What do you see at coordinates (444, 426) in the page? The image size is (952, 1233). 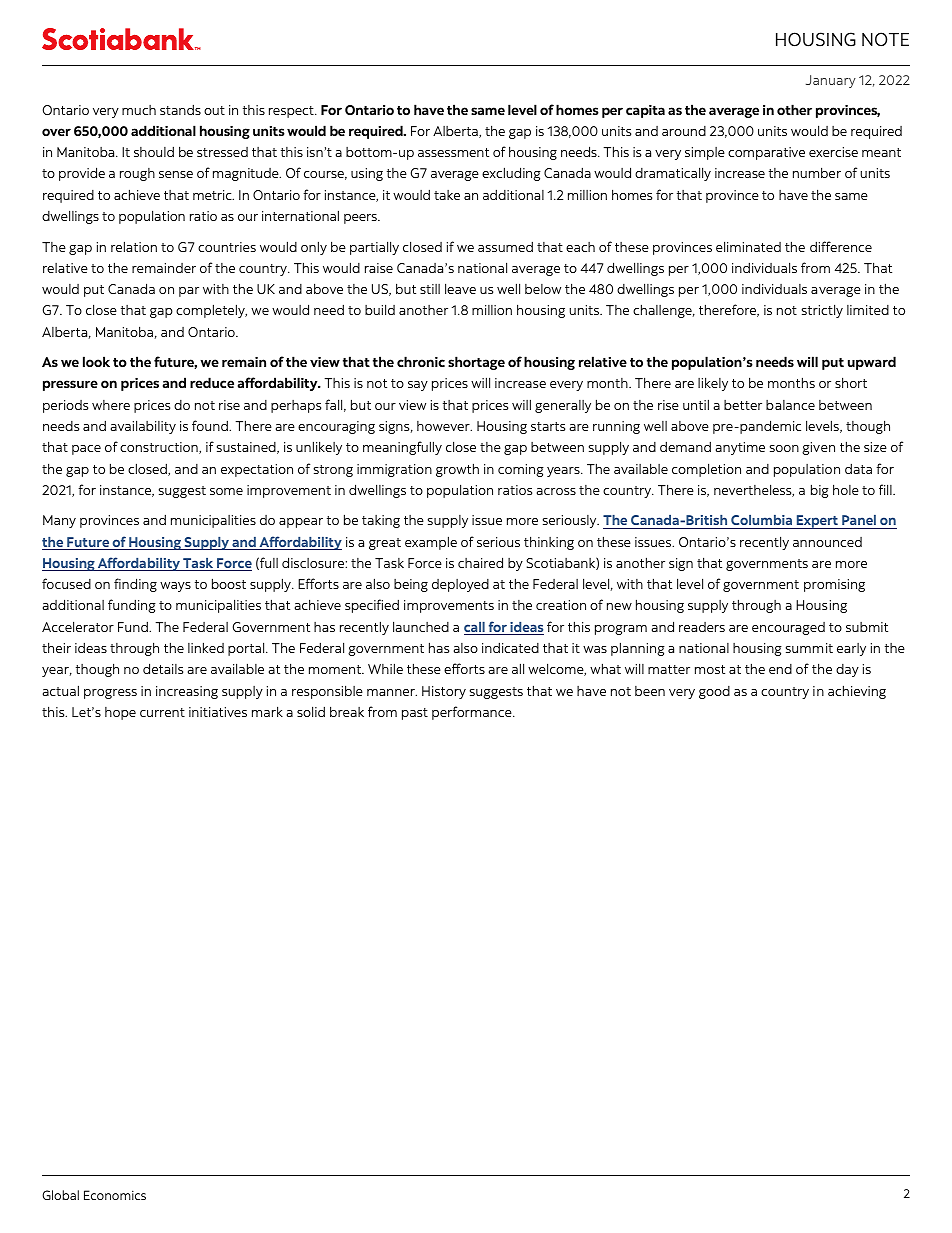 I see `however` at bounding box center [444, 426].
